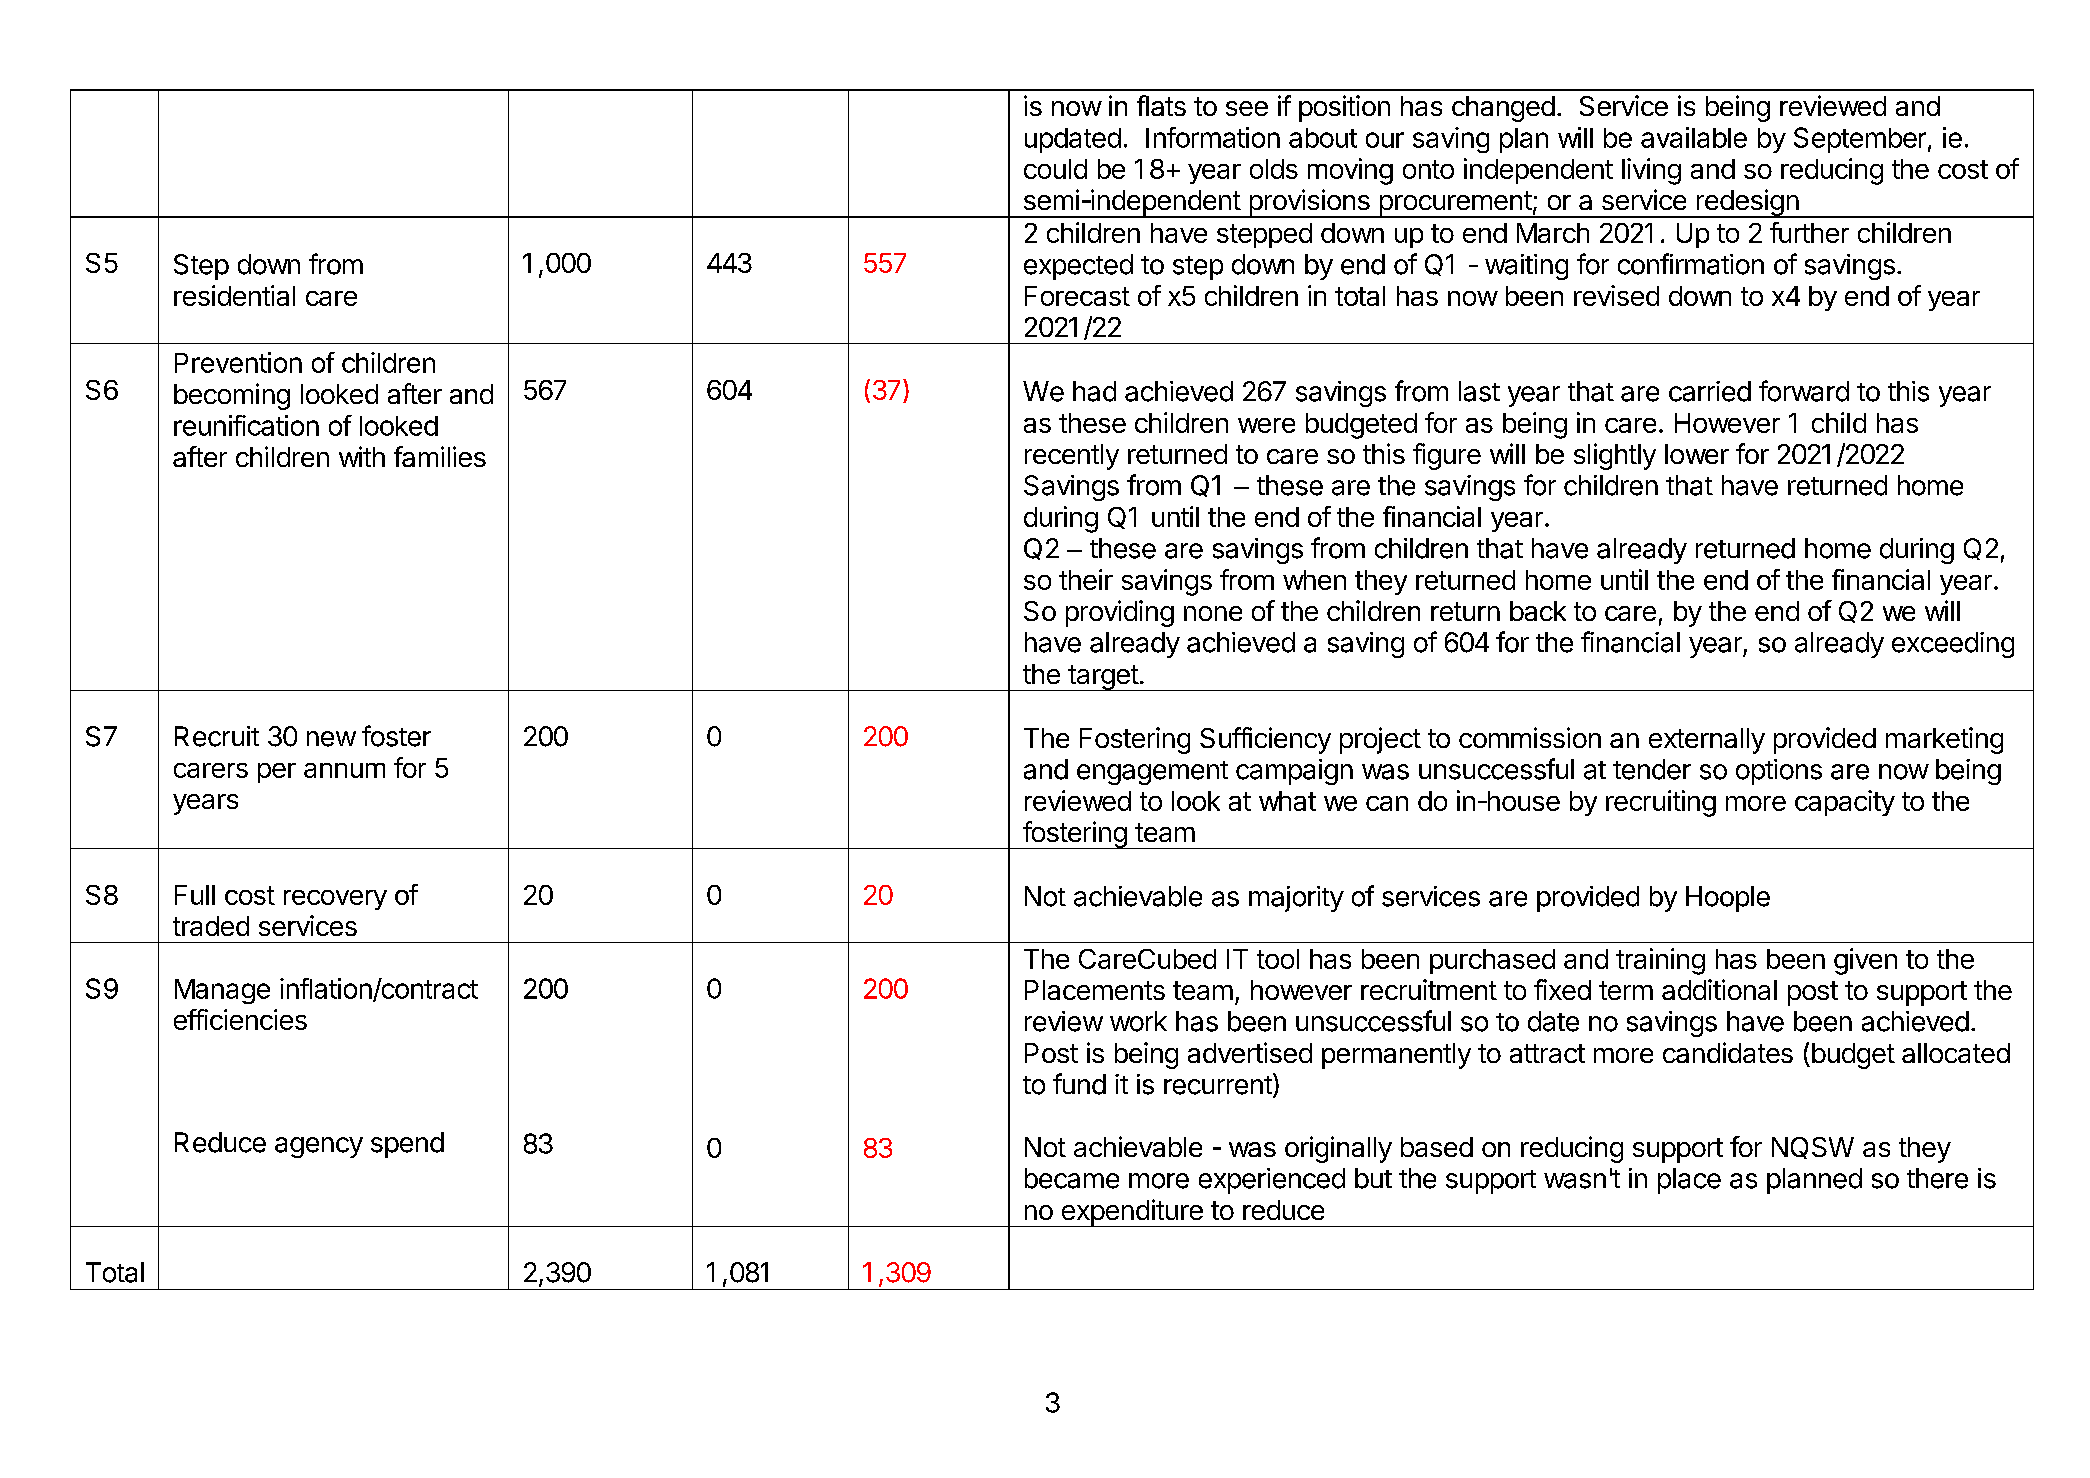 The width and height of the screenshot is (2090, 1478). Describe the element at coordinates (1660, 961) in the screenshot. I see `training` at that location.
